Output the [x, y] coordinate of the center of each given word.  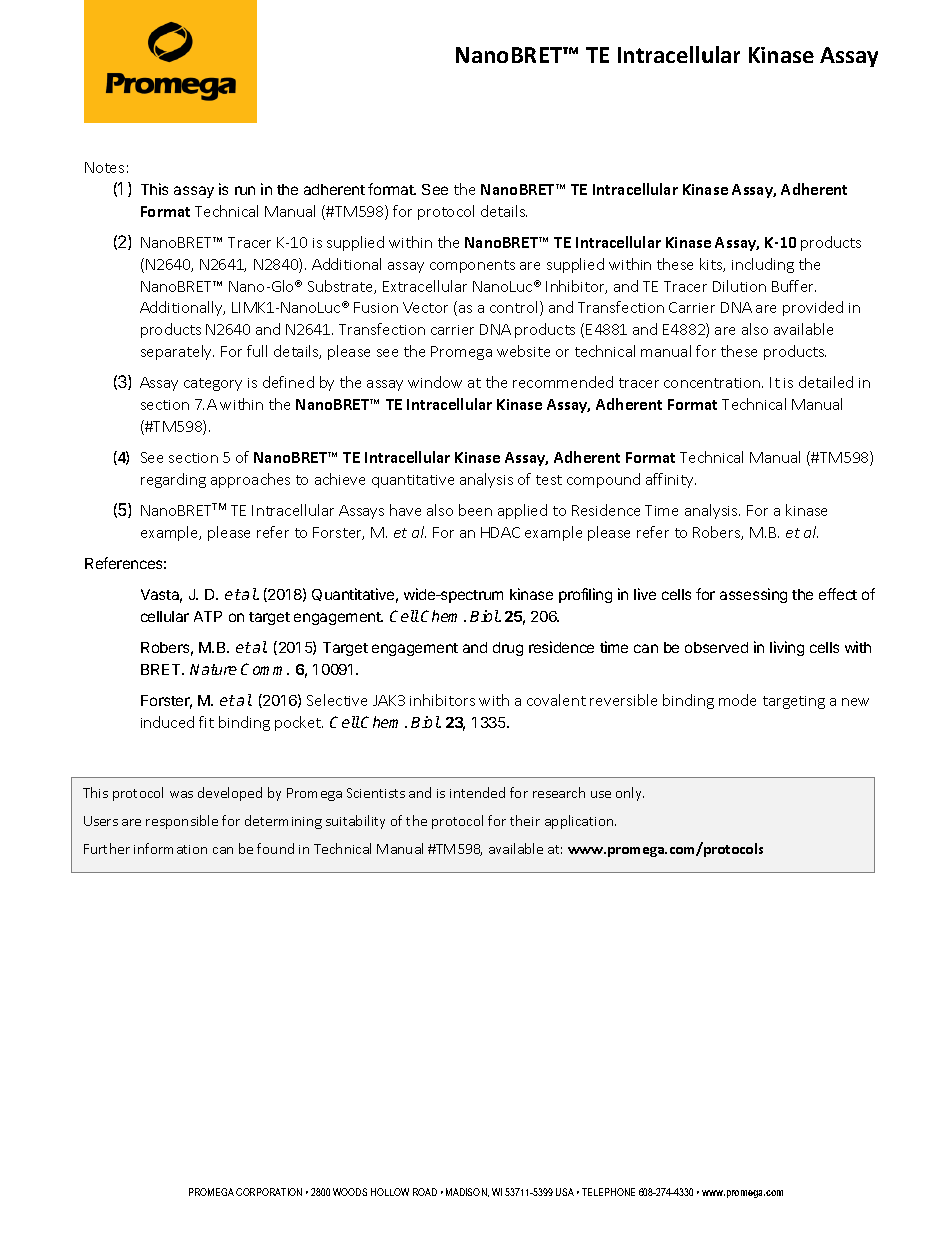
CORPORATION [269, 1192]
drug [508, 649]
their [525, 820]
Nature [213, 669]
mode [737, 700]
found [275, 848]
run [245, 190]
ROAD [425, 1192]
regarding [173, 480]
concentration [713, 383]
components [472, 266]
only [630, 794]
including [763, 265]
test [549, 480]
